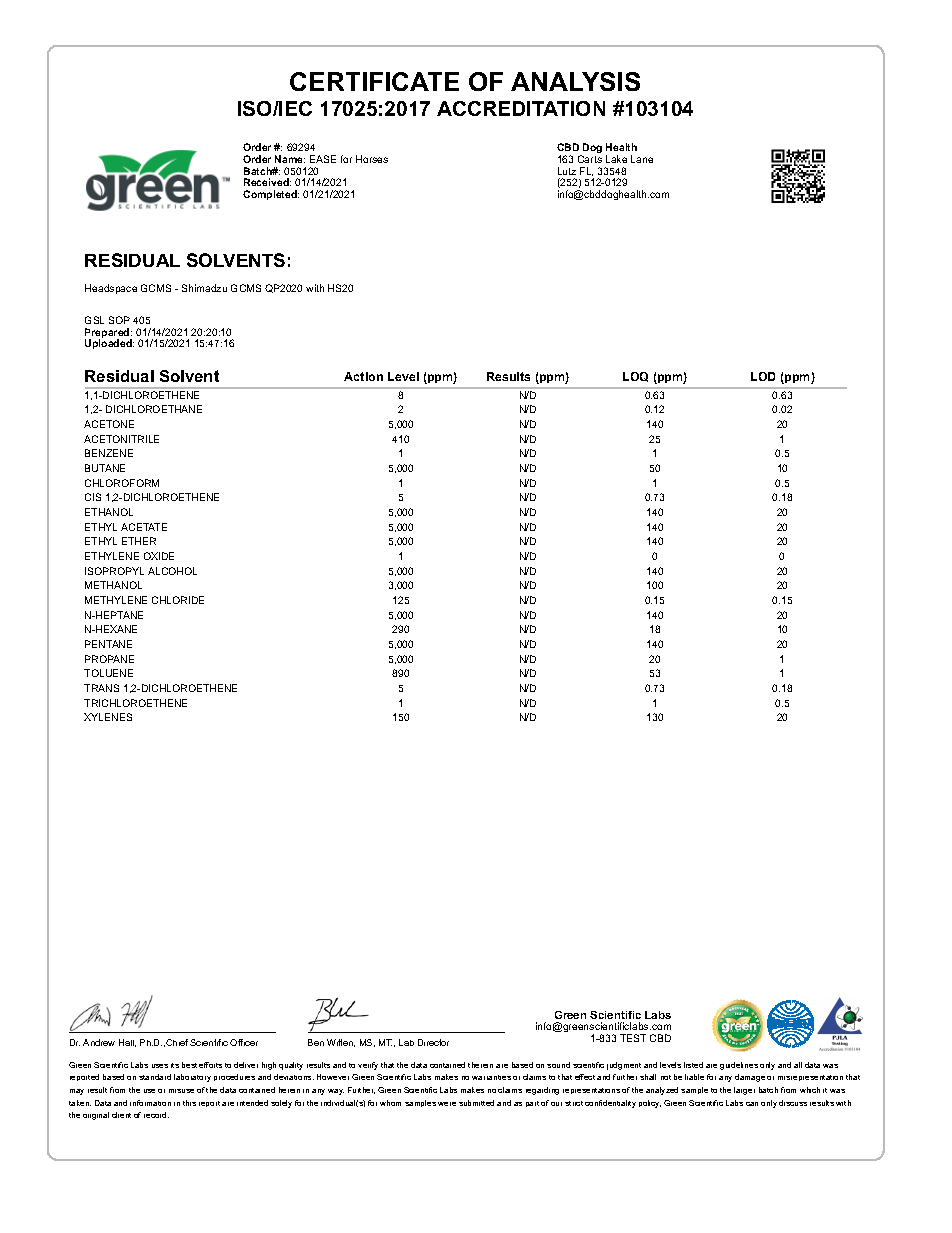  I want to click on standard, so click(155, 1077).
